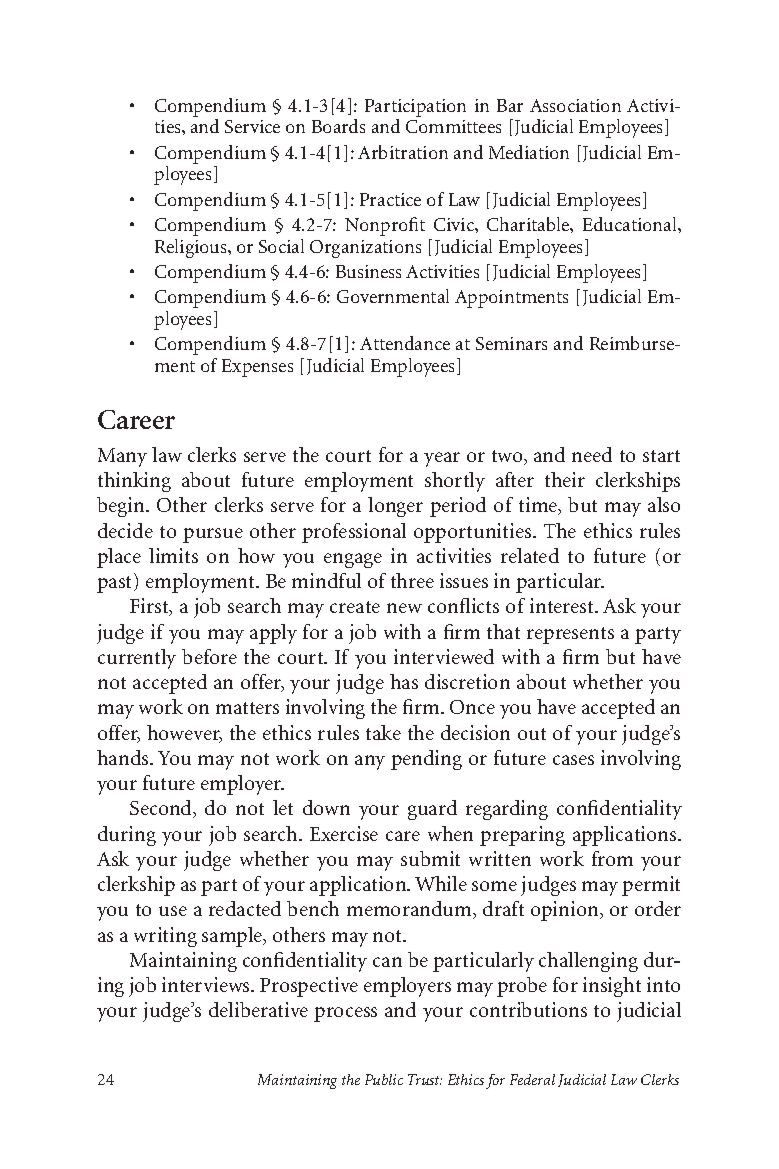  What do you see at coordinates (252, 126) in the screenshot?
I see `Service` at bounding box center [252, 126].
